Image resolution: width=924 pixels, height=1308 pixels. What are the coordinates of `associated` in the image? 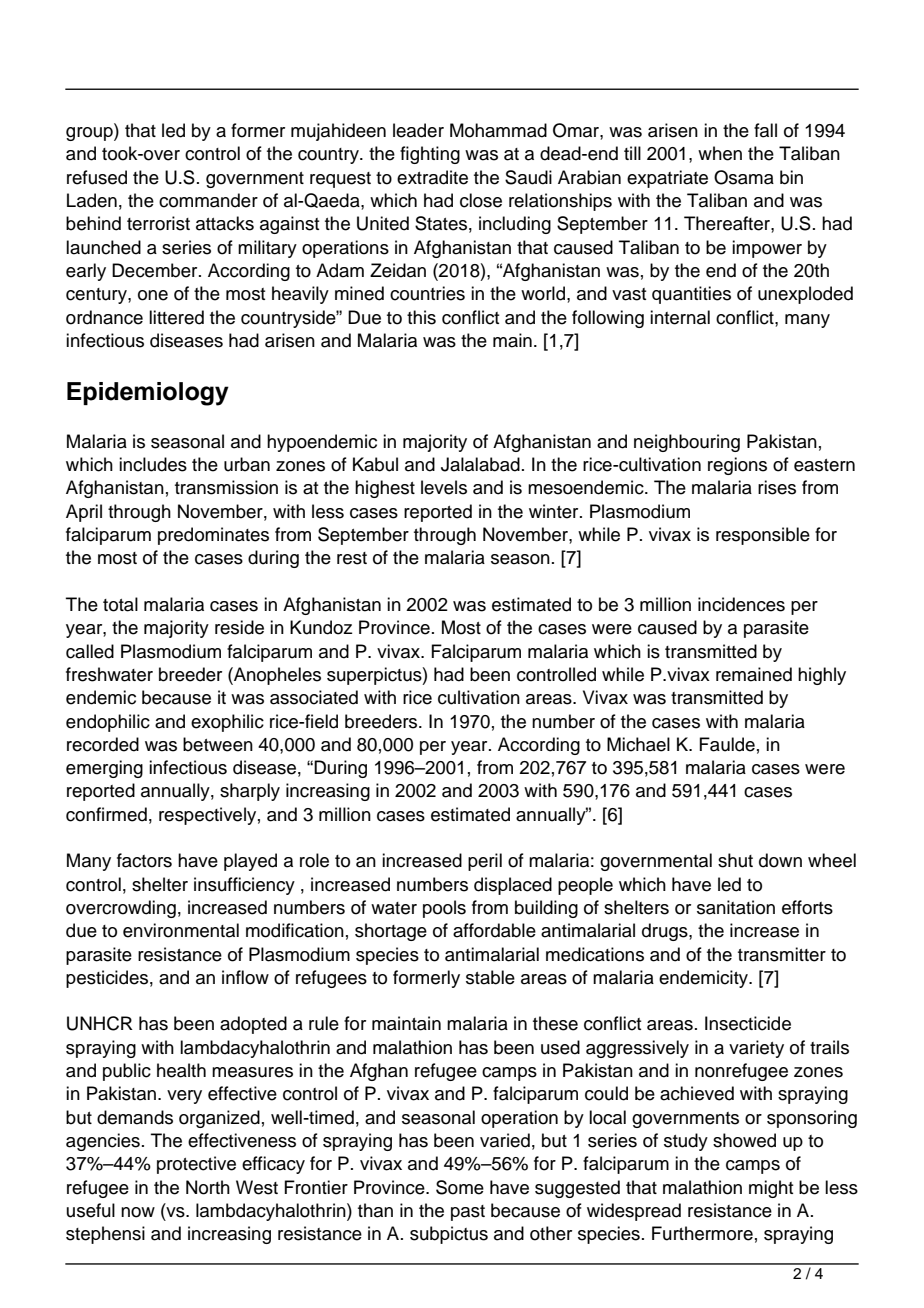 It's located at (314, 697).
